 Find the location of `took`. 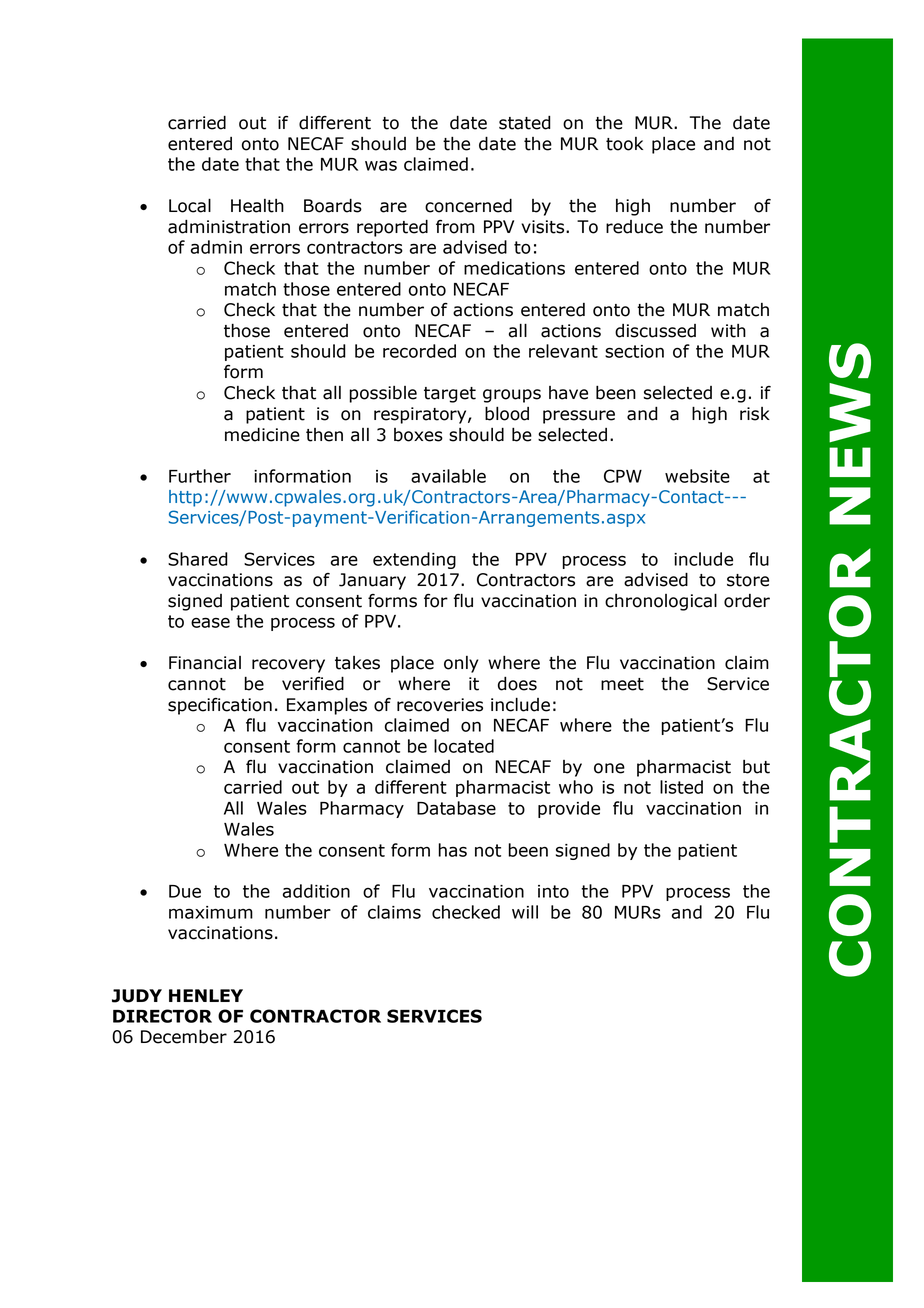

took is located at coordinates (624, 144).
